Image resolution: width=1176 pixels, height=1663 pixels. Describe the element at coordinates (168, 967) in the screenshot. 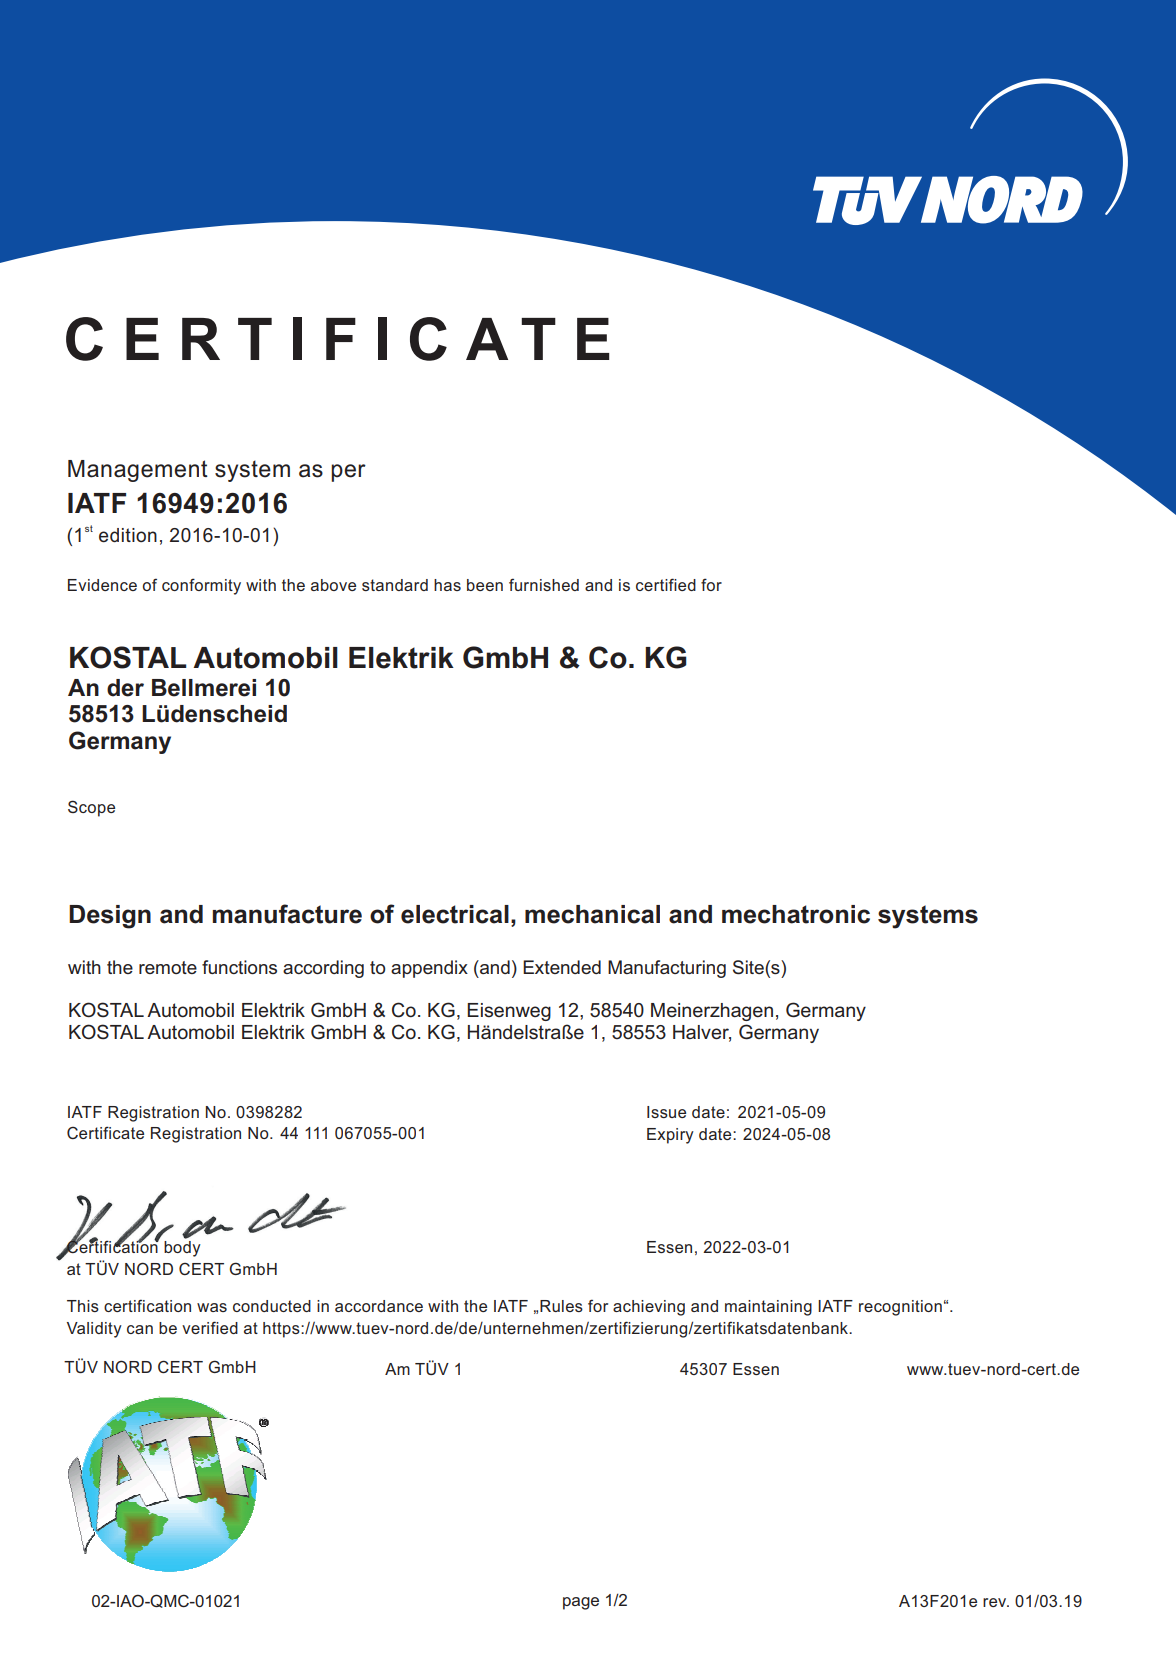

I see `remote` at that location.
